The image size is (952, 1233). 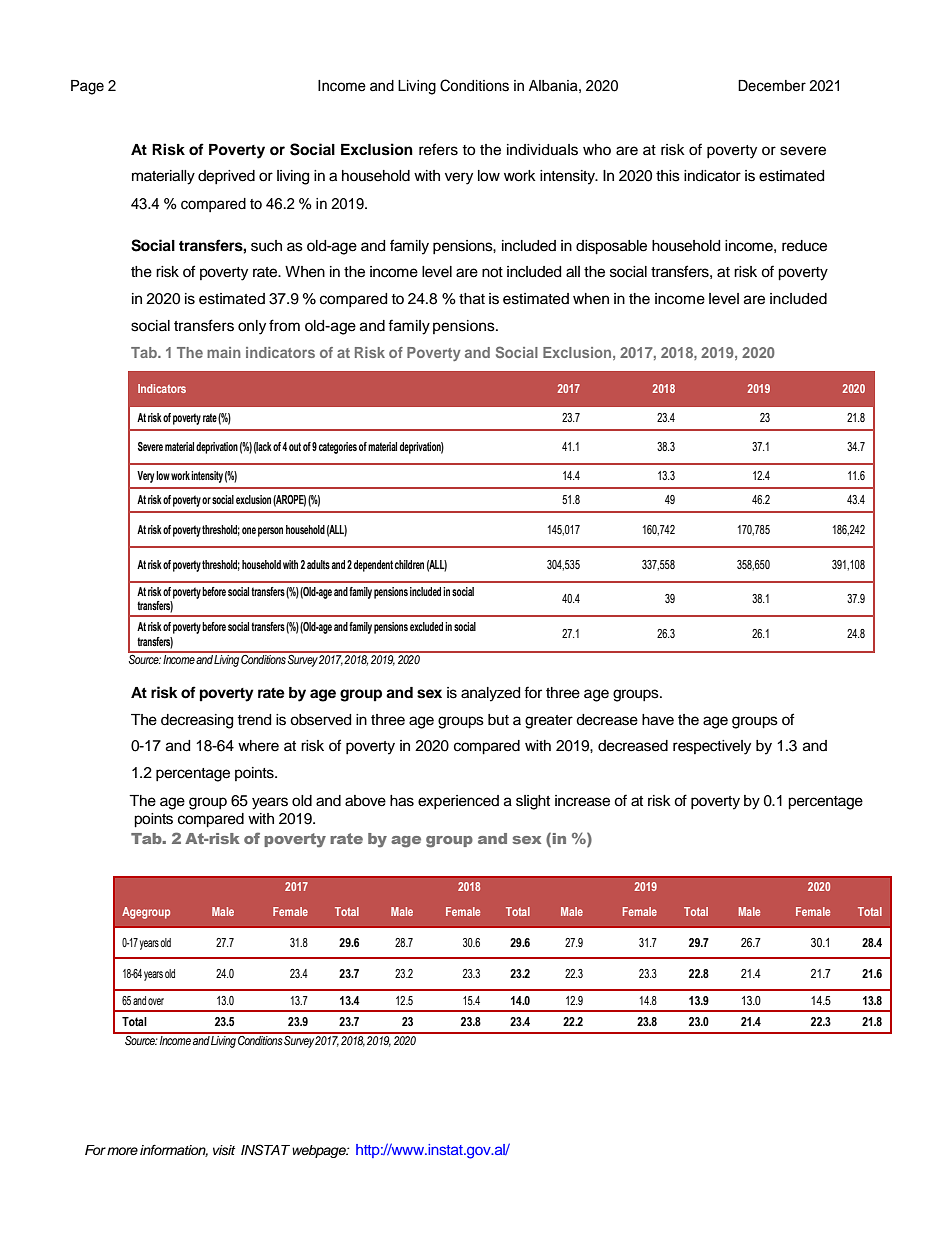 What do you see at coordinates (438, 149) in the screenshot?
I see `refers` at bounding box center [438, 149].
